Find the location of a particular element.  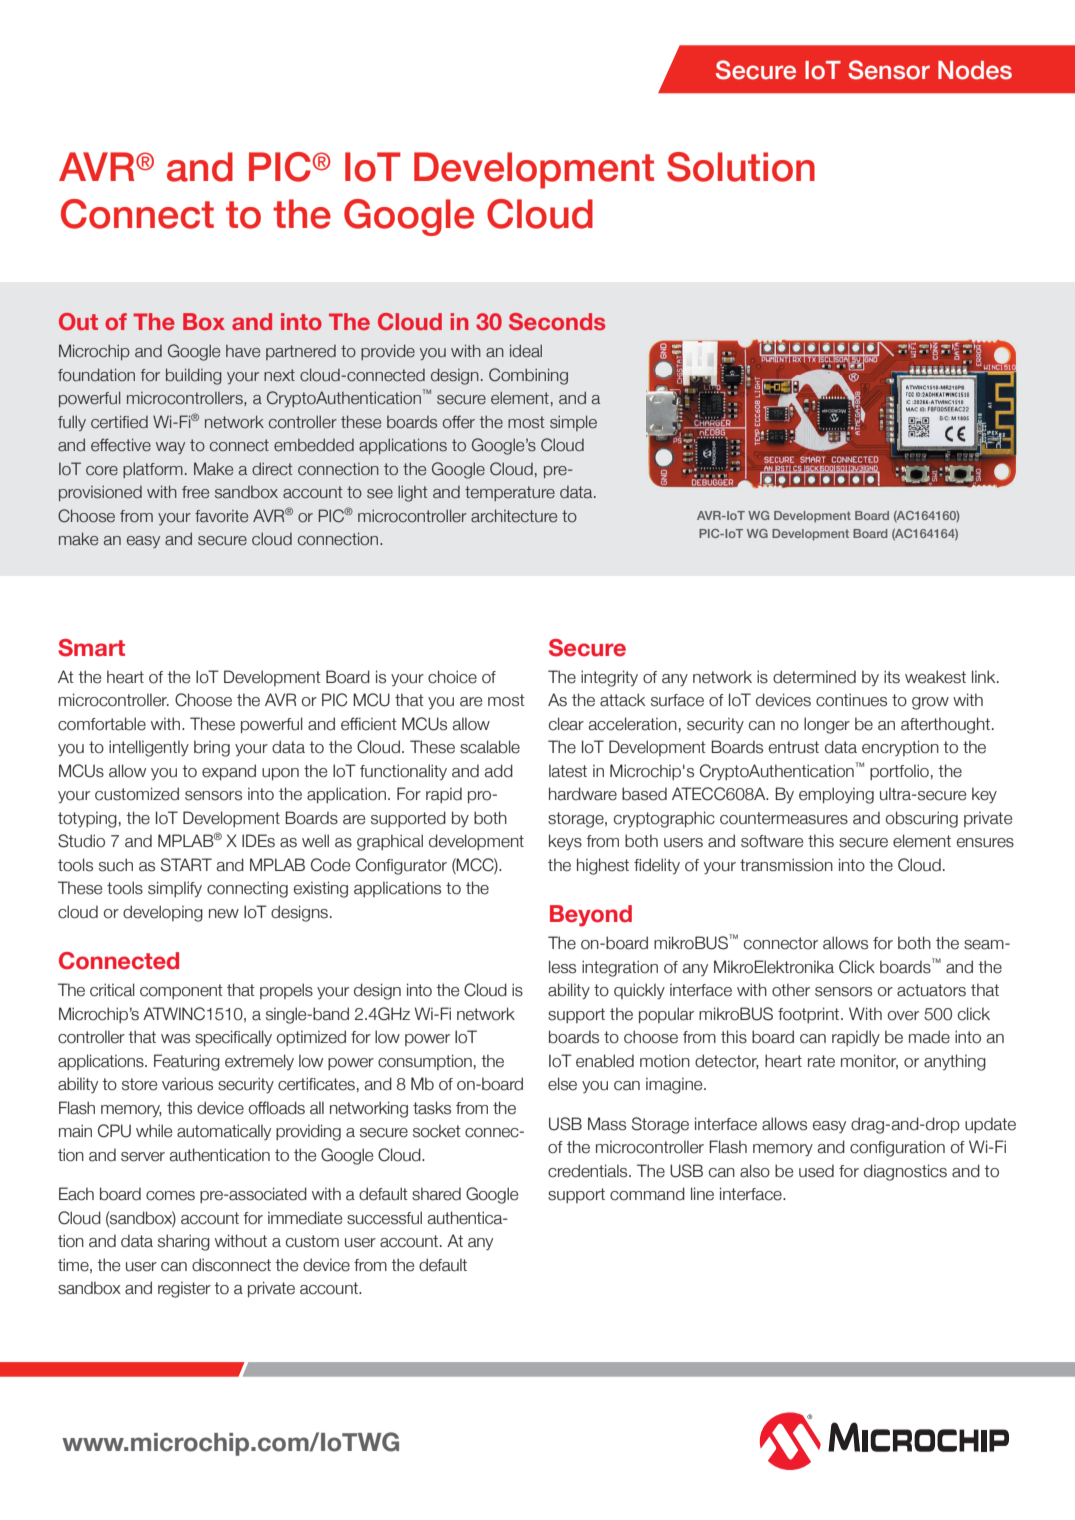

have is located at coordinates (243, 351).
